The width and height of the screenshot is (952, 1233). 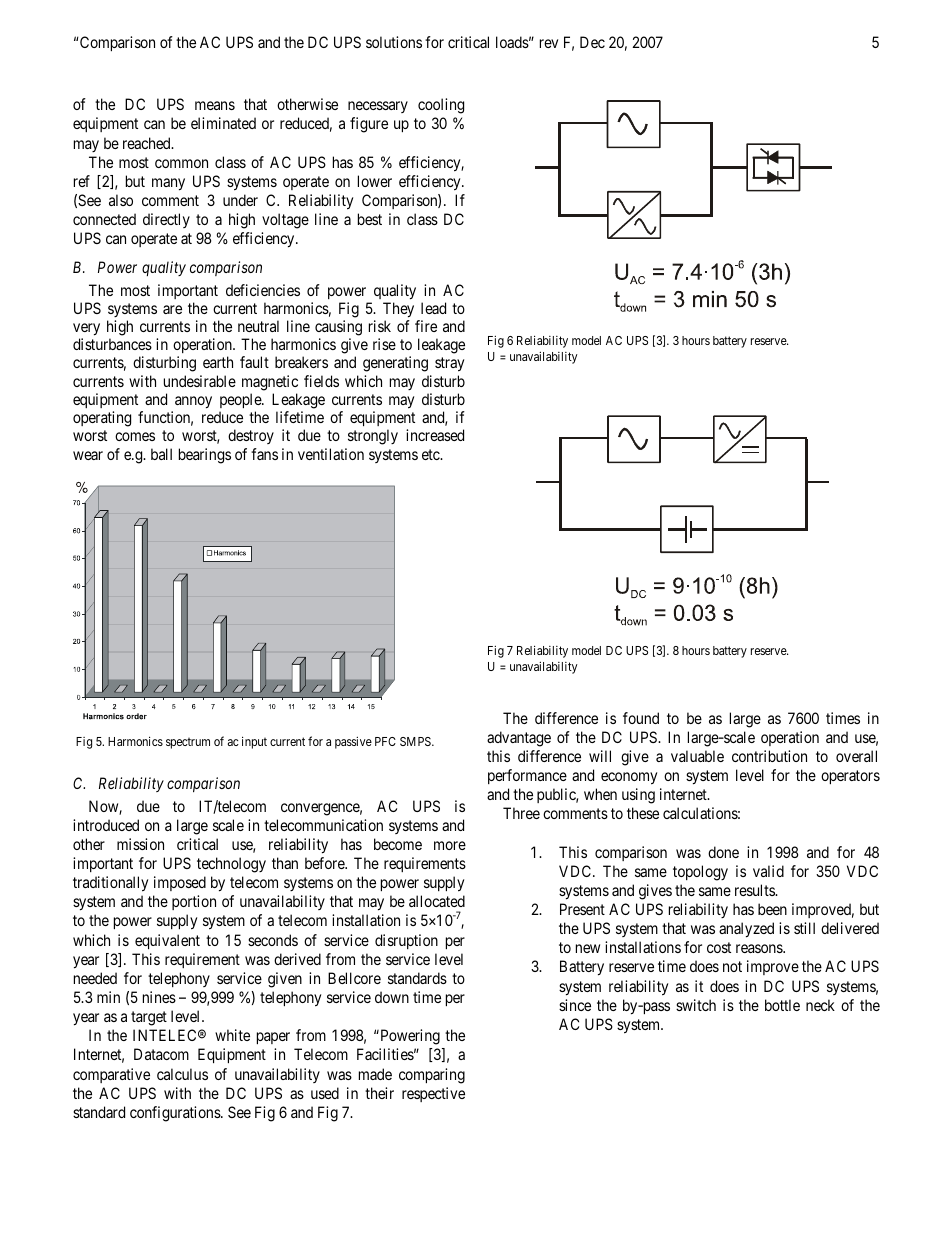 I want to click on calculus, so click(x=182, y=1074).
